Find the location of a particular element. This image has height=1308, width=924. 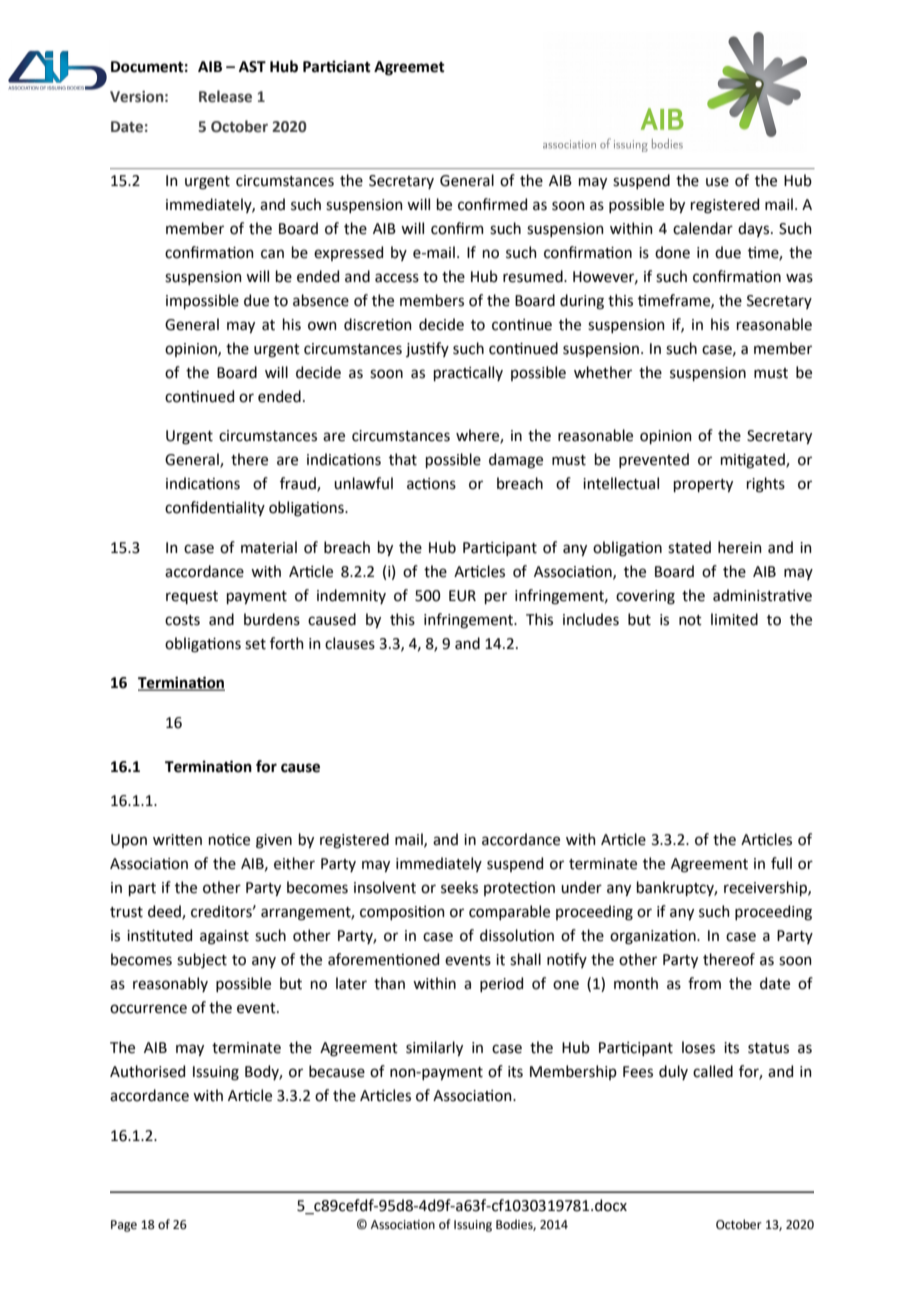

limited is located at coordinates (734, 619).
